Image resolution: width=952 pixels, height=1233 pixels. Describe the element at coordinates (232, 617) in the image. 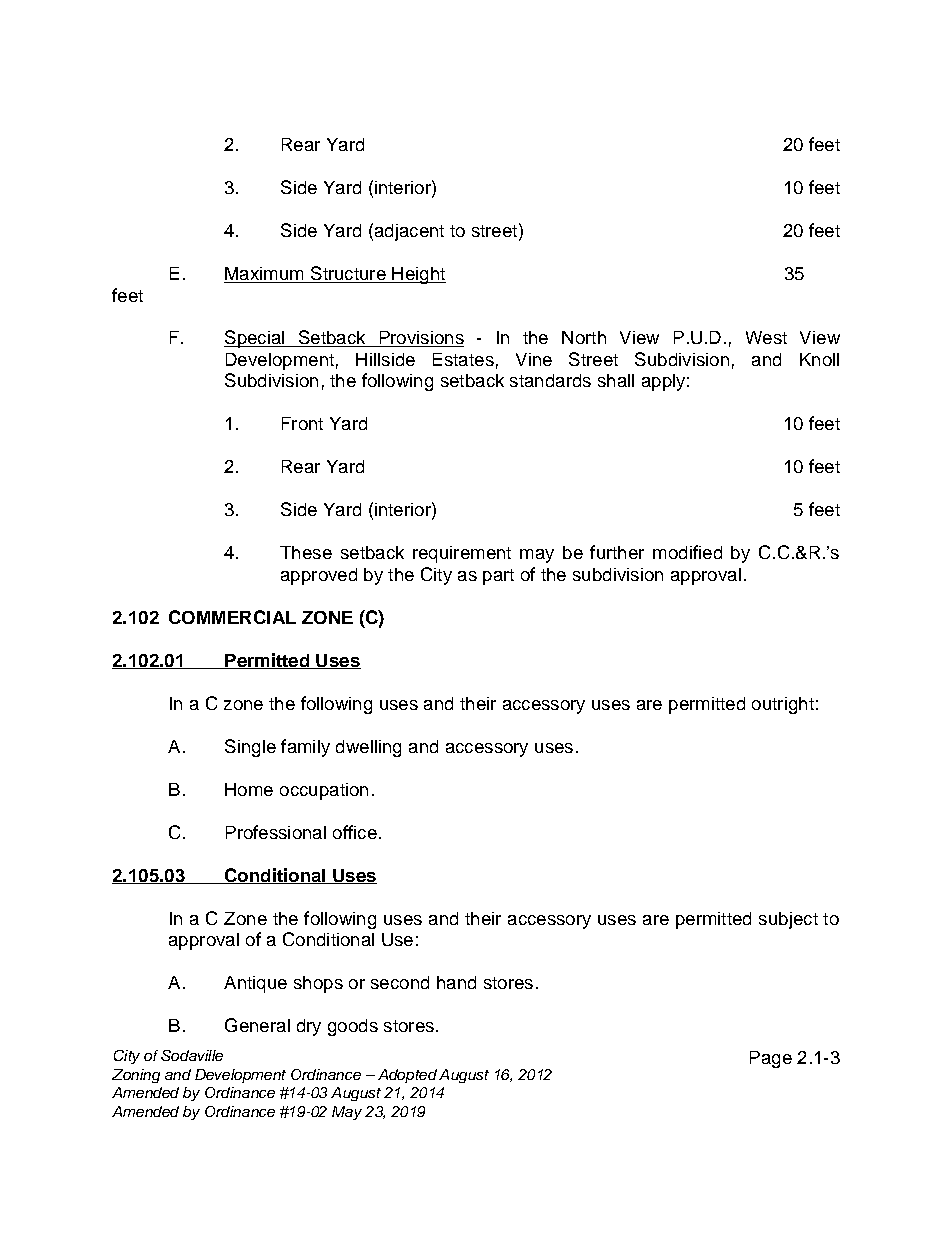

I see `COMMERCIAL` at that location.
